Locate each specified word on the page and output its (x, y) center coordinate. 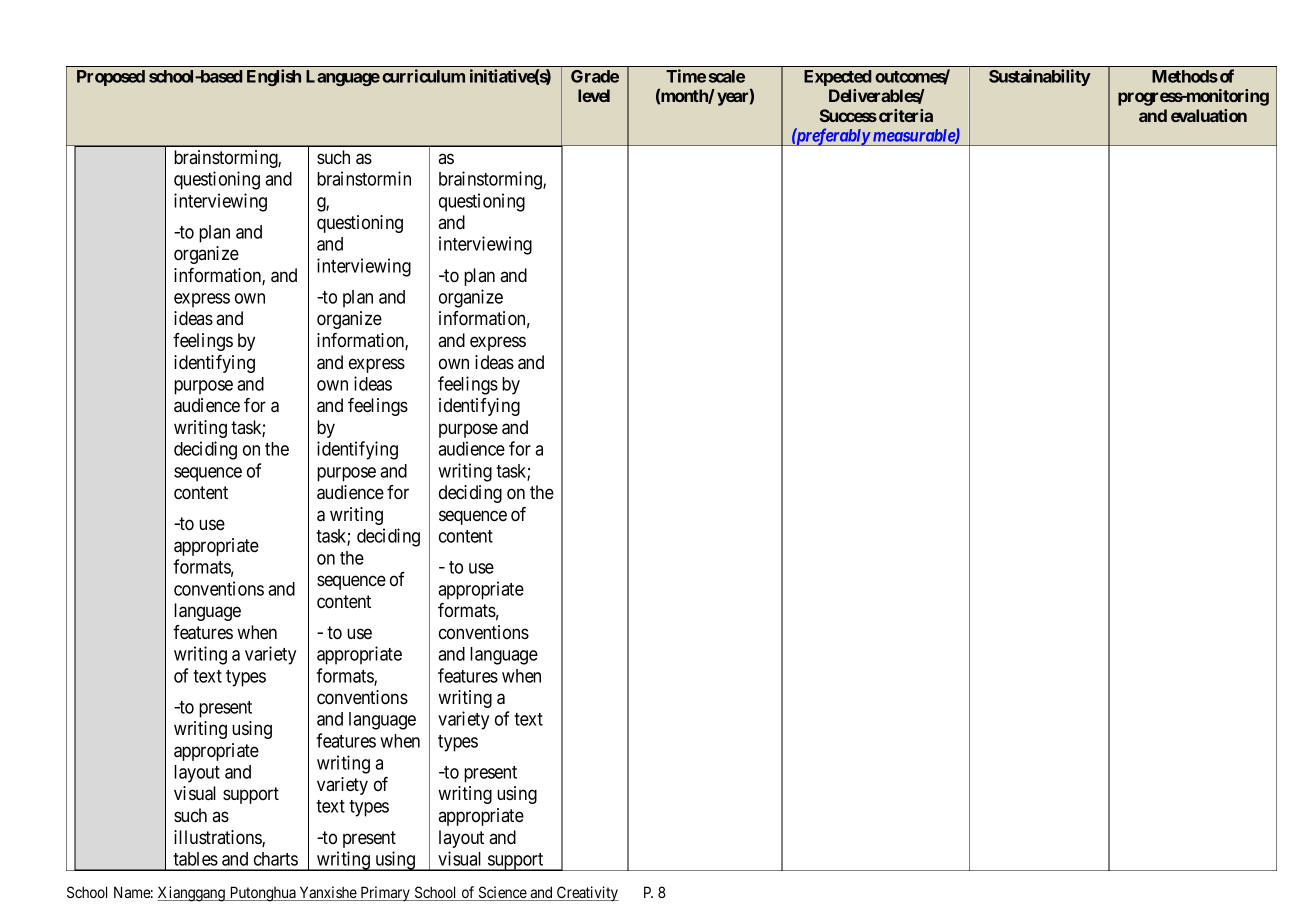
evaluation (1209, 115)
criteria (906, 115)
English (274, 77)
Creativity (586, 893)
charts (276, 859)
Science (502, 893)
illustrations (218, 838)
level (594, 95)
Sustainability (1040, 77)
